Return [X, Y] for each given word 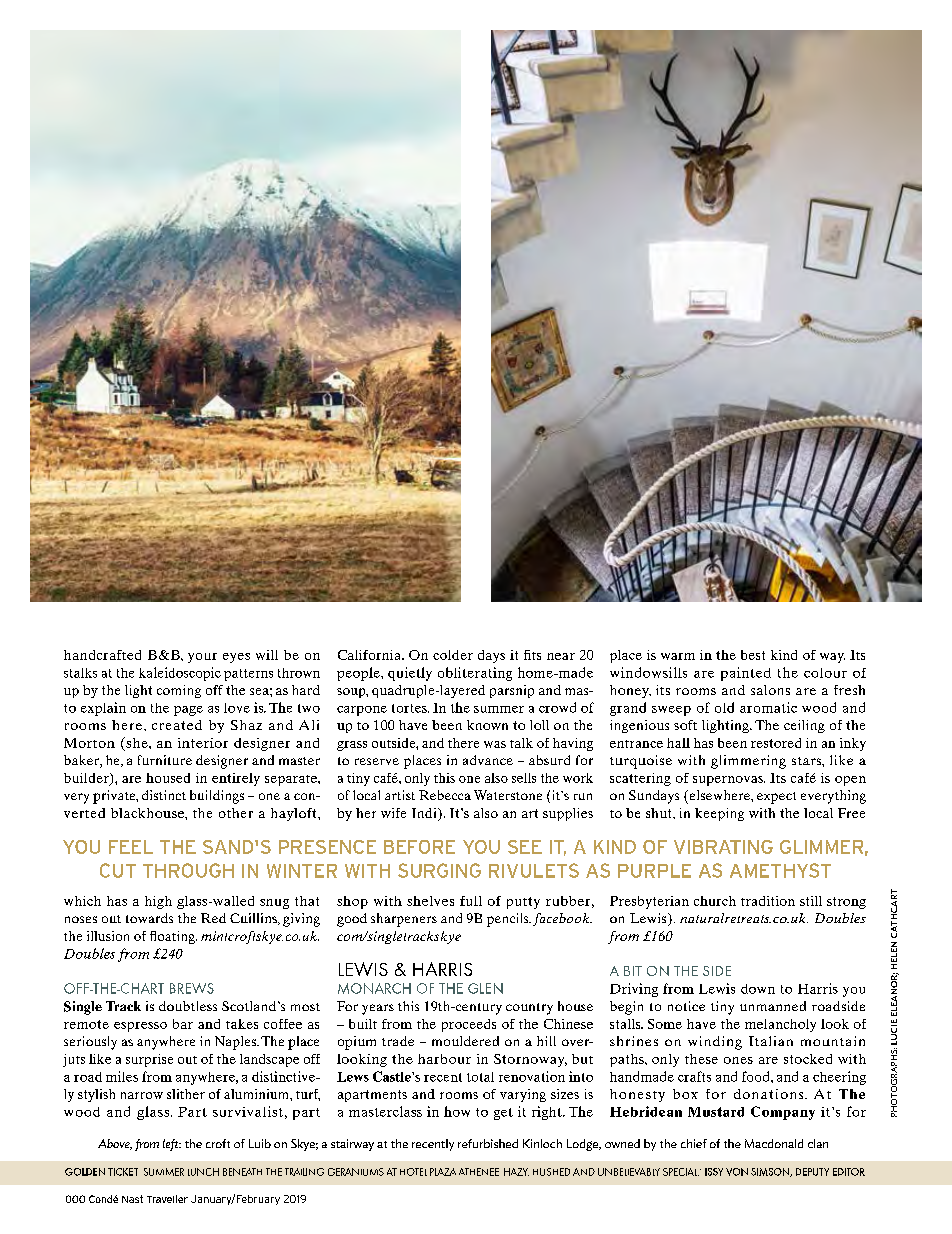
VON [737, 1172]
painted [746, 674]
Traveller [167, 1199]
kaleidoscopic [180, 674]
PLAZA [443, 1172]
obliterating [475, 674]
